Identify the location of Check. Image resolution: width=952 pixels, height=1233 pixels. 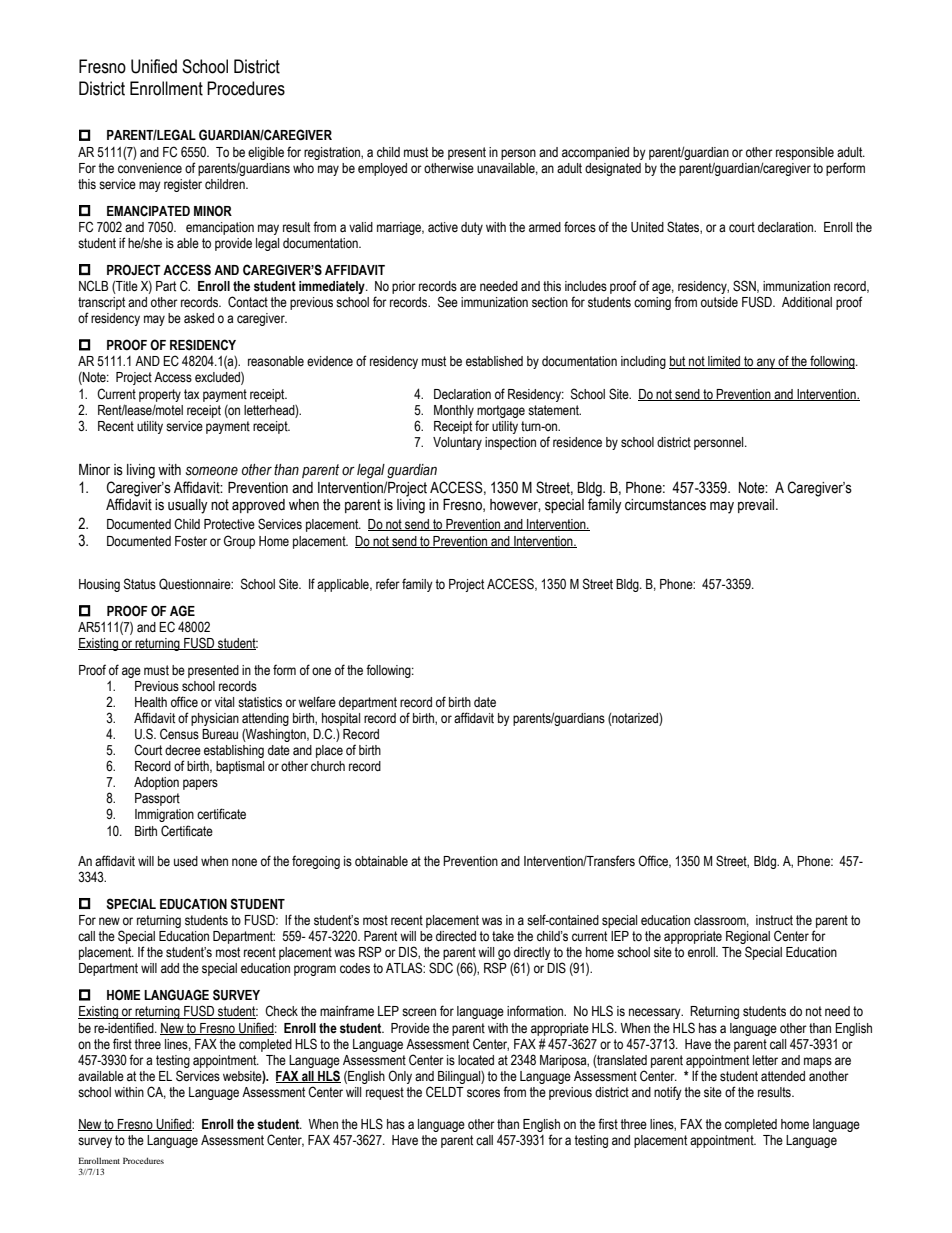
(281, 1011).
